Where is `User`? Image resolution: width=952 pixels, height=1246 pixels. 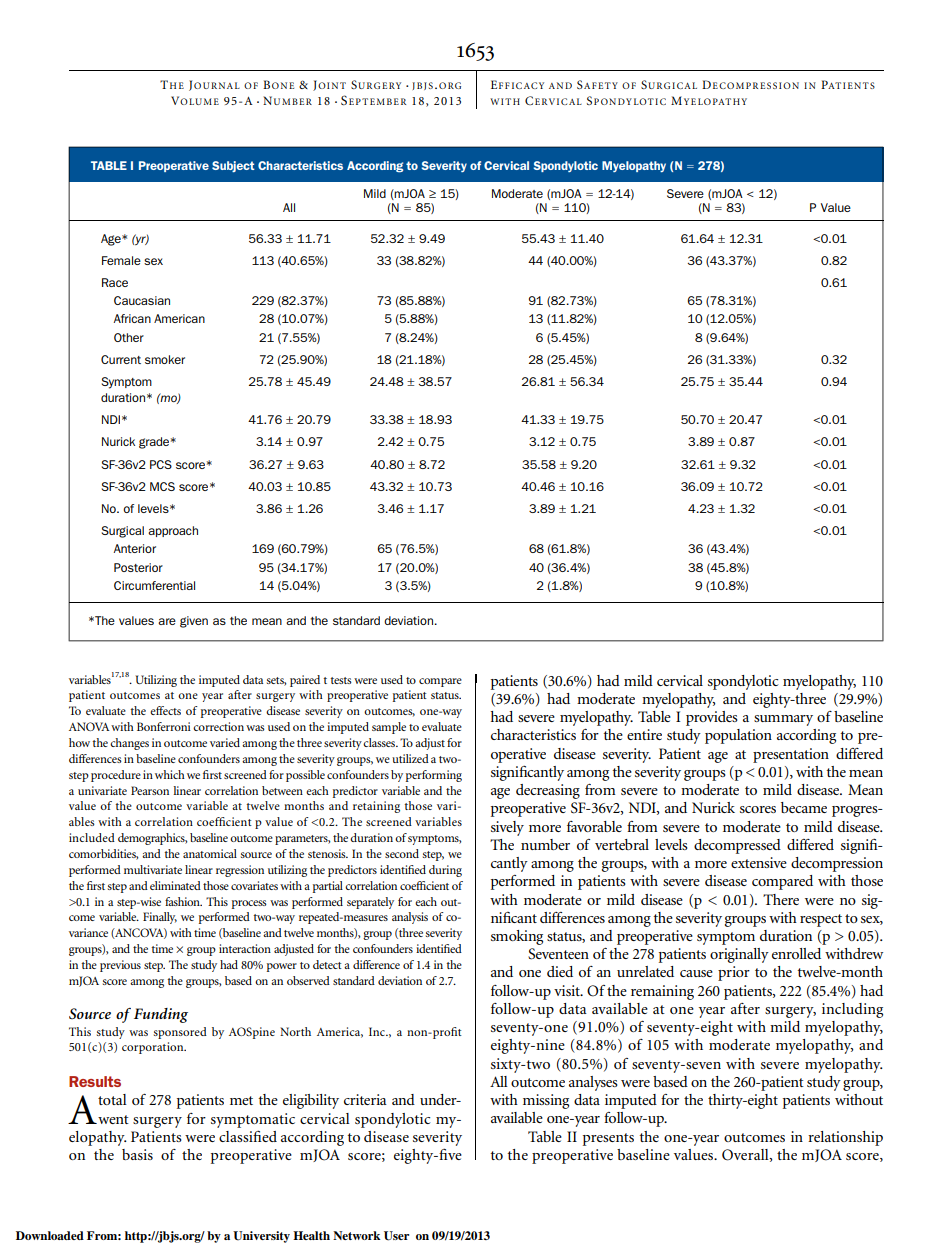 User is located at coordinates (396, 1236).
